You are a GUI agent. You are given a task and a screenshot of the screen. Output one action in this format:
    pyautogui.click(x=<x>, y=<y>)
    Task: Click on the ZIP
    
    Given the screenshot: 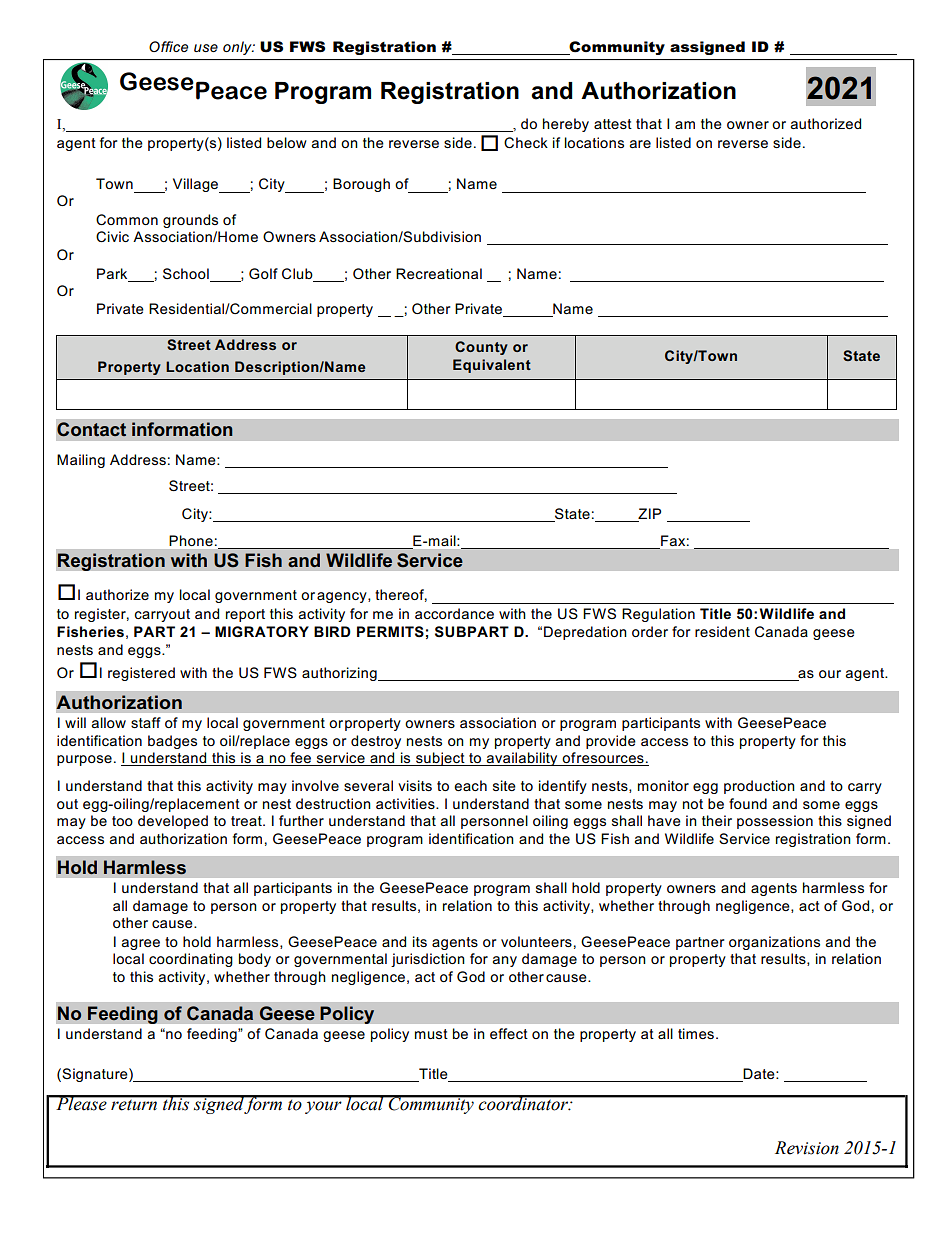 What is the action you would take?
    pyautogui.click(x=649, y=513)
